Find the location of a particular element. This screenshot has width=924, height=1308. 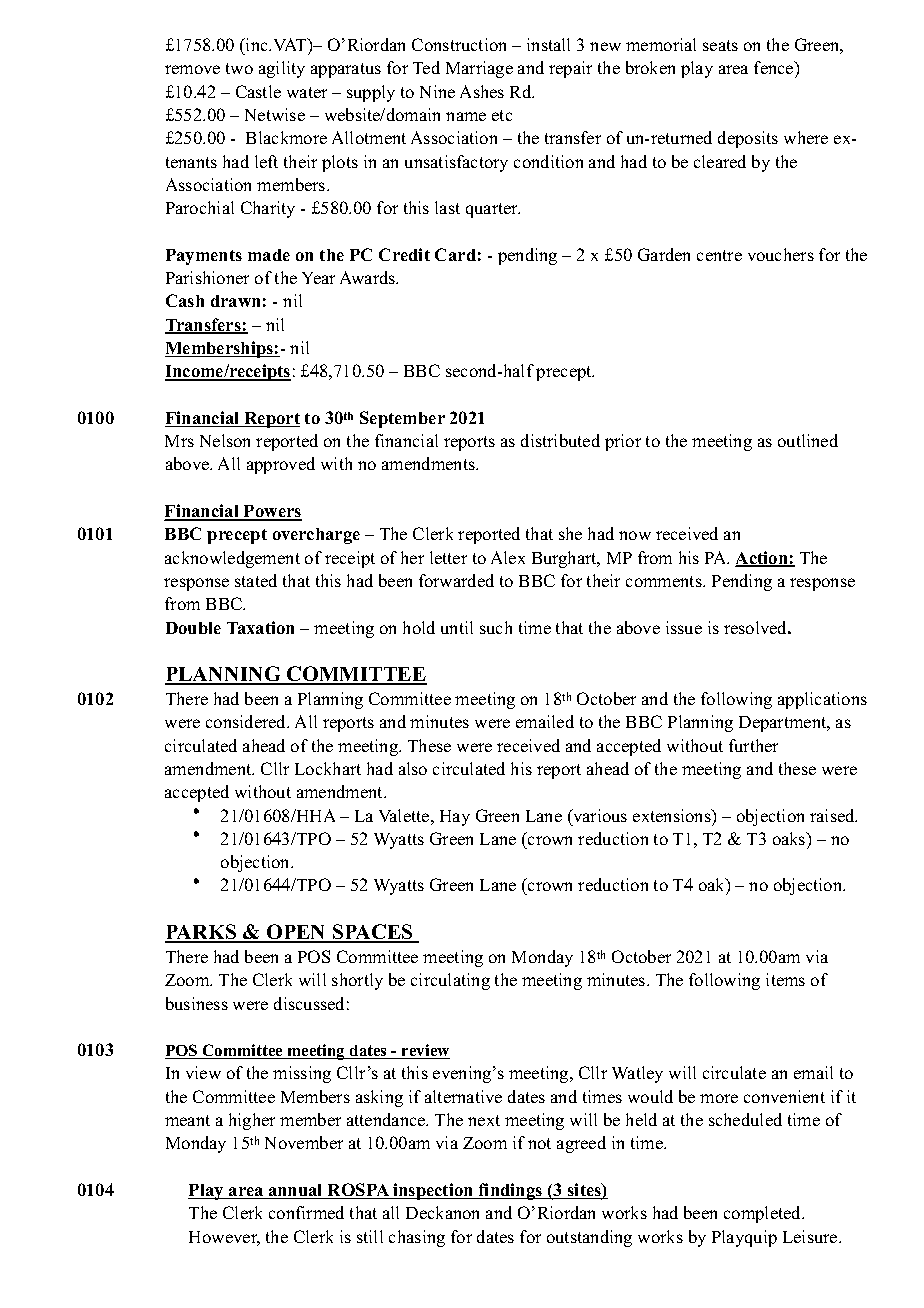

such is located at coordinates (496, 627).
